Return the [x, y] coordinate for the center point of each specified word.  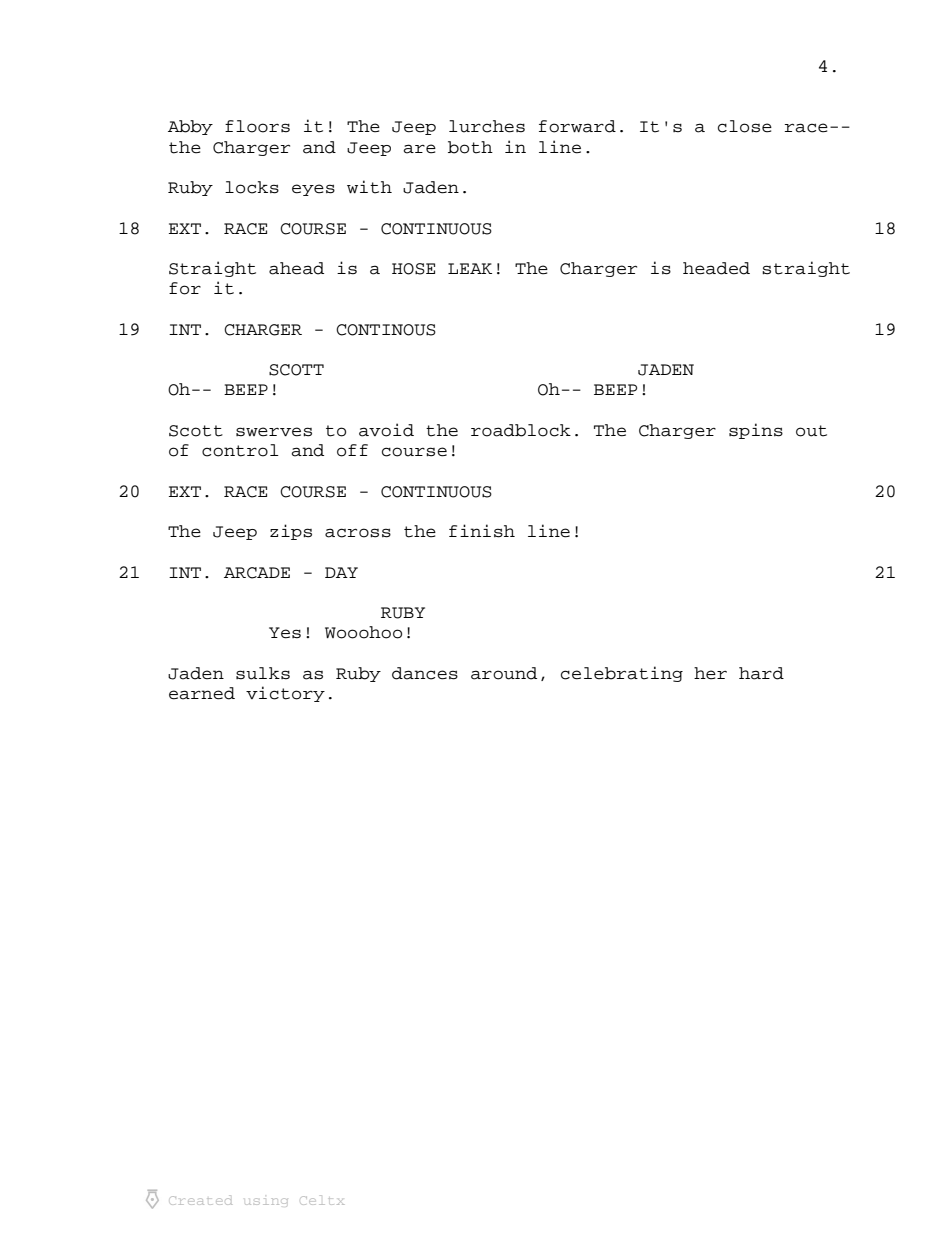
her [710, 673]
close [745, 126]
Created [201, 1200]
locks [252, 187]
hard [761, 673]
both [470, 147]
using [266, 1202]
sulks [263, 673]
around [504, 673]
